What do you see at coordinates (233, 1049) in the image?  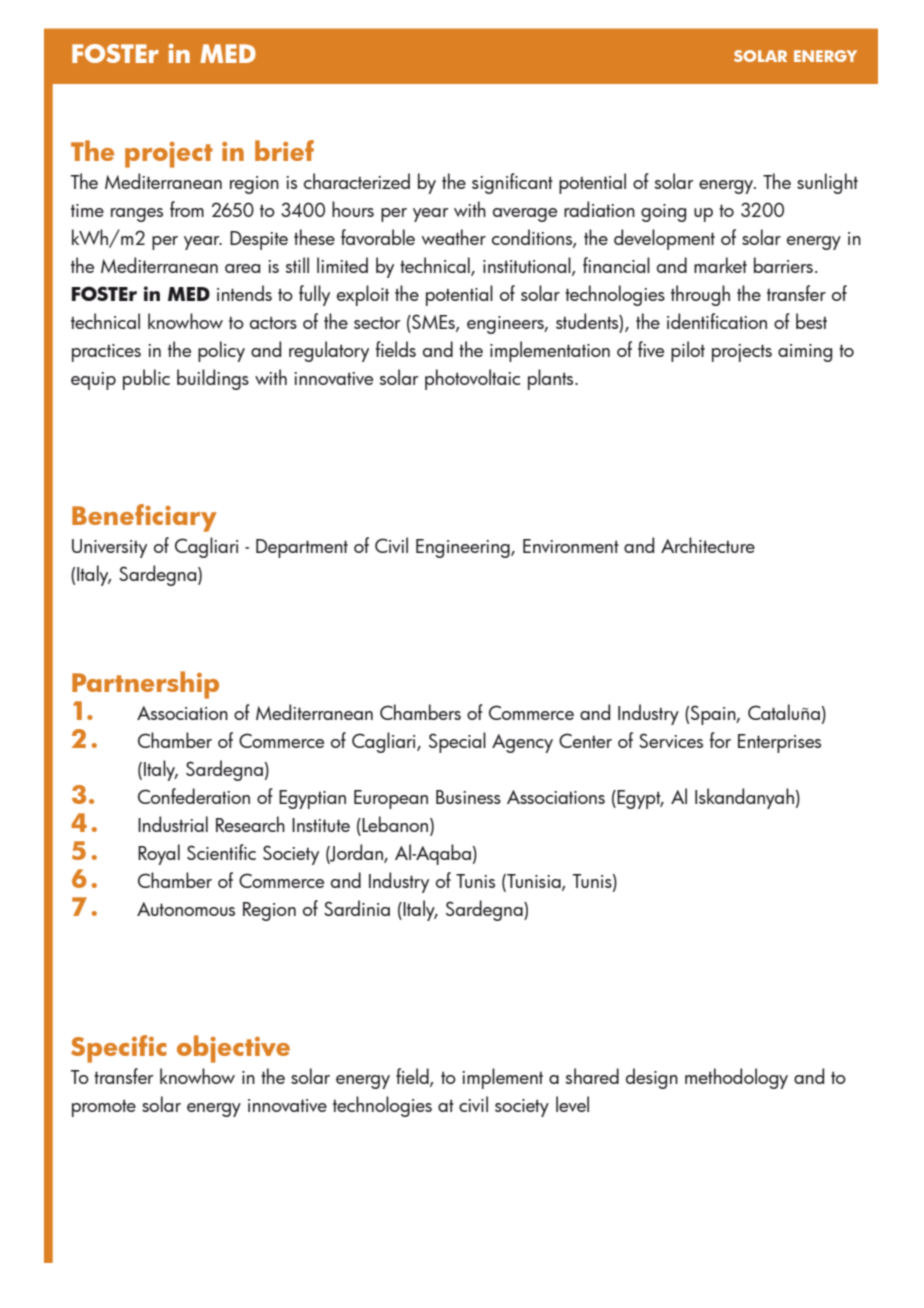 I see `objective` at bounding box center [233, 1049].
